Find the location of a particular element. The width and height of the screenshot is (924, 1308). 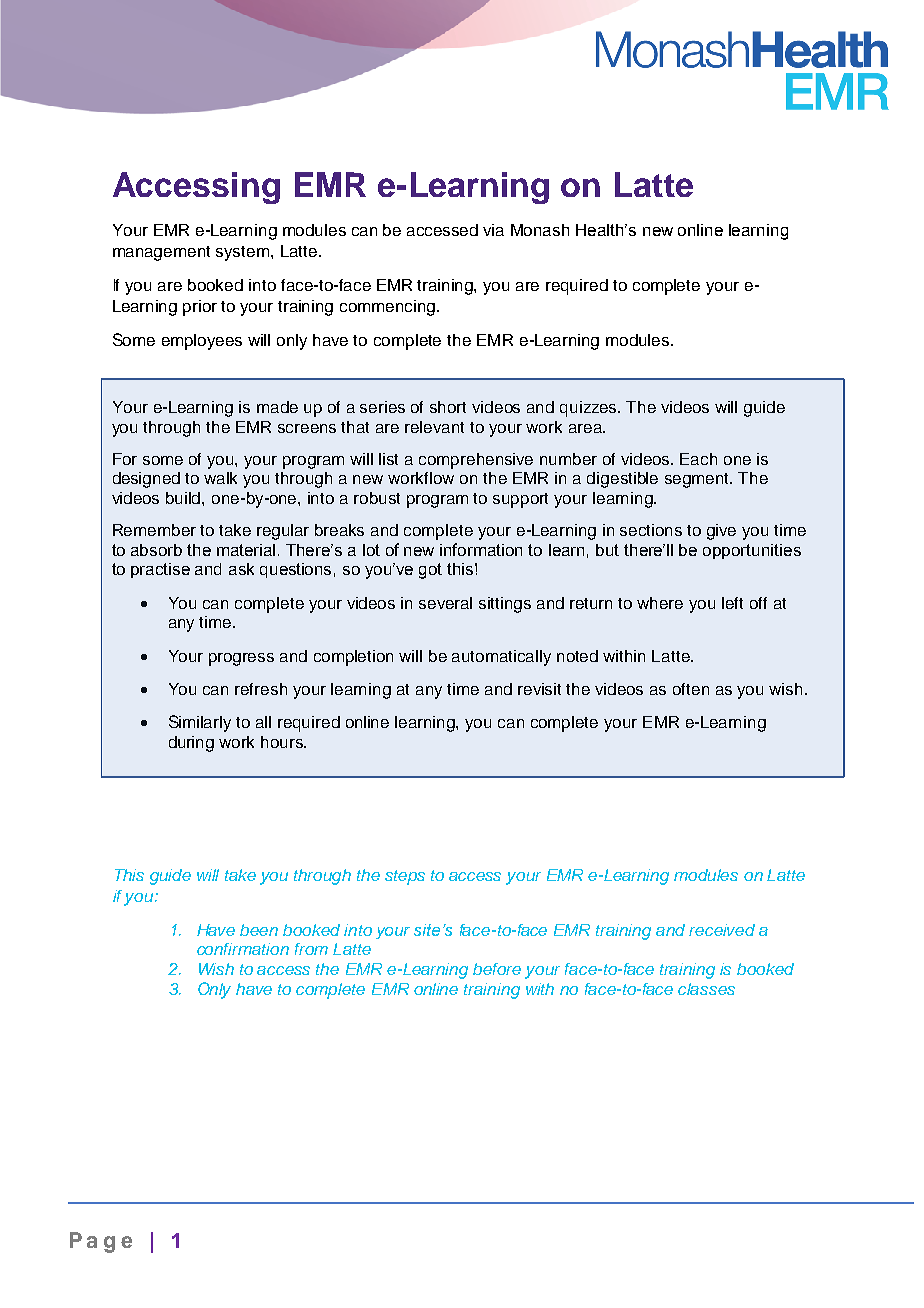

confirmation is located at coordinates (243, 949).
